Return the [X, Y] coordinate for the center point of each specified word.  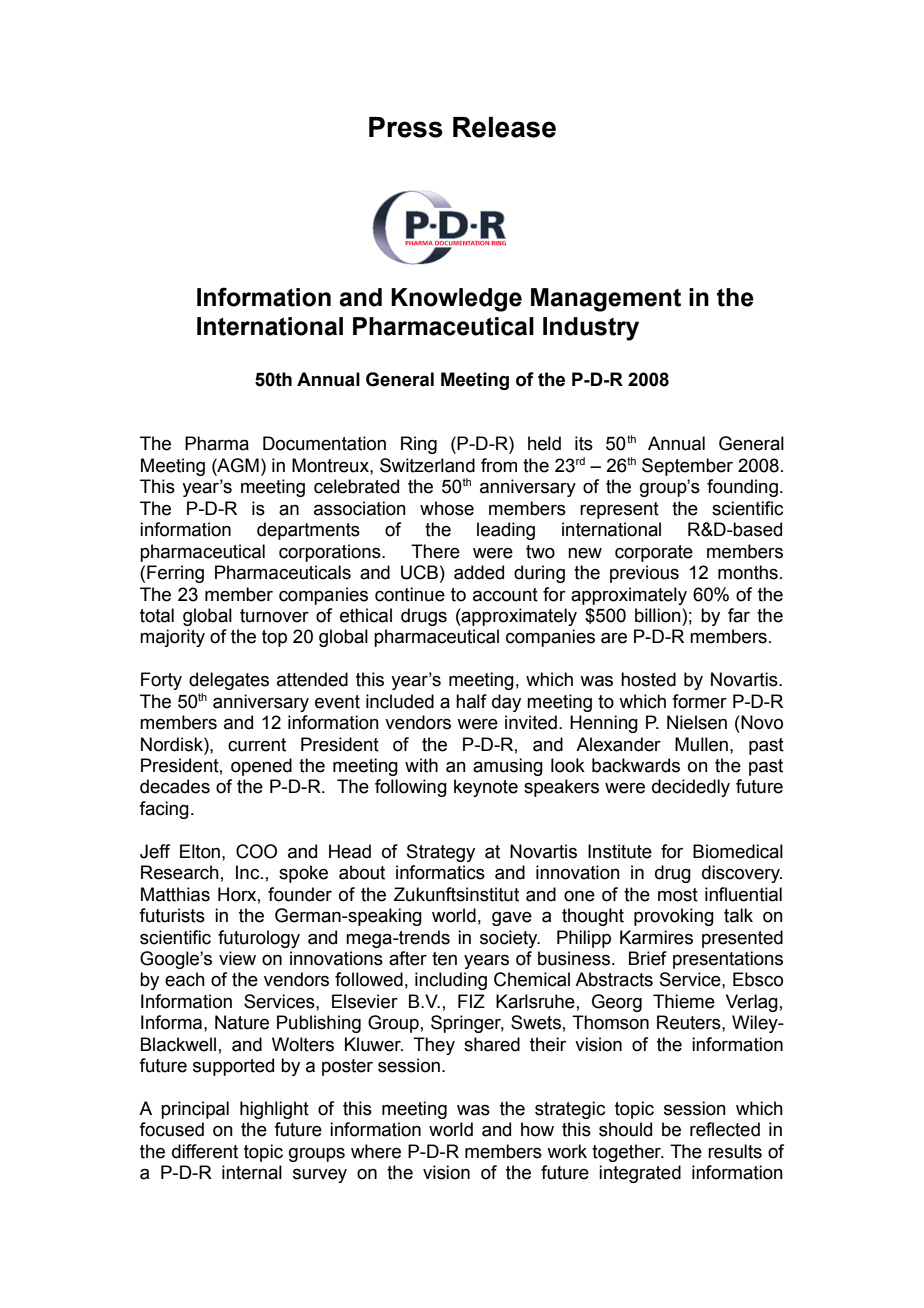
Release [504, 127]
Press [406, 127]
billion [659, 615]
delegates [229, 681]
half [471, 701]
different [205, 1151]
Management [606, 300]
